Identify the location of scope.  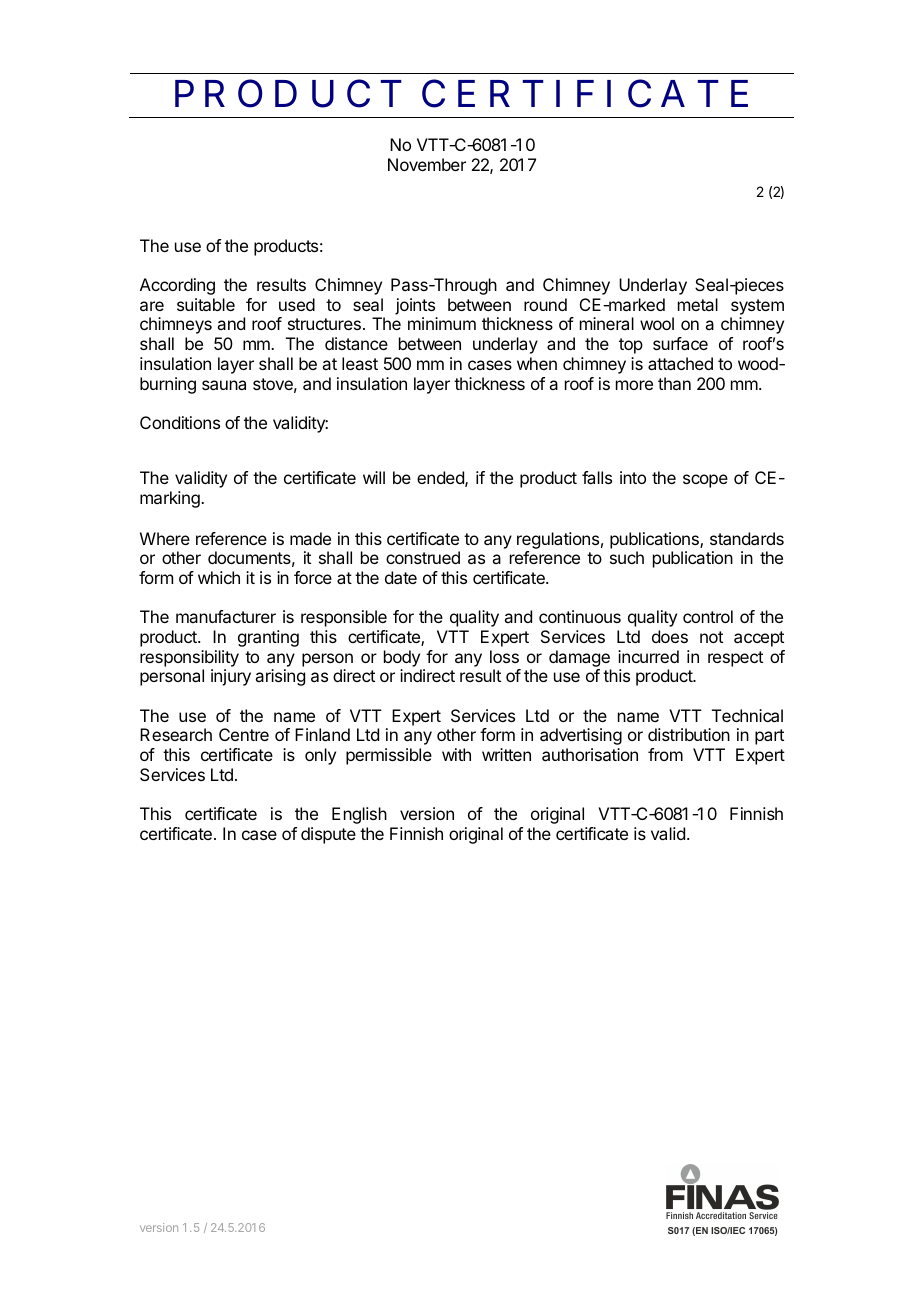
(705, 481).
